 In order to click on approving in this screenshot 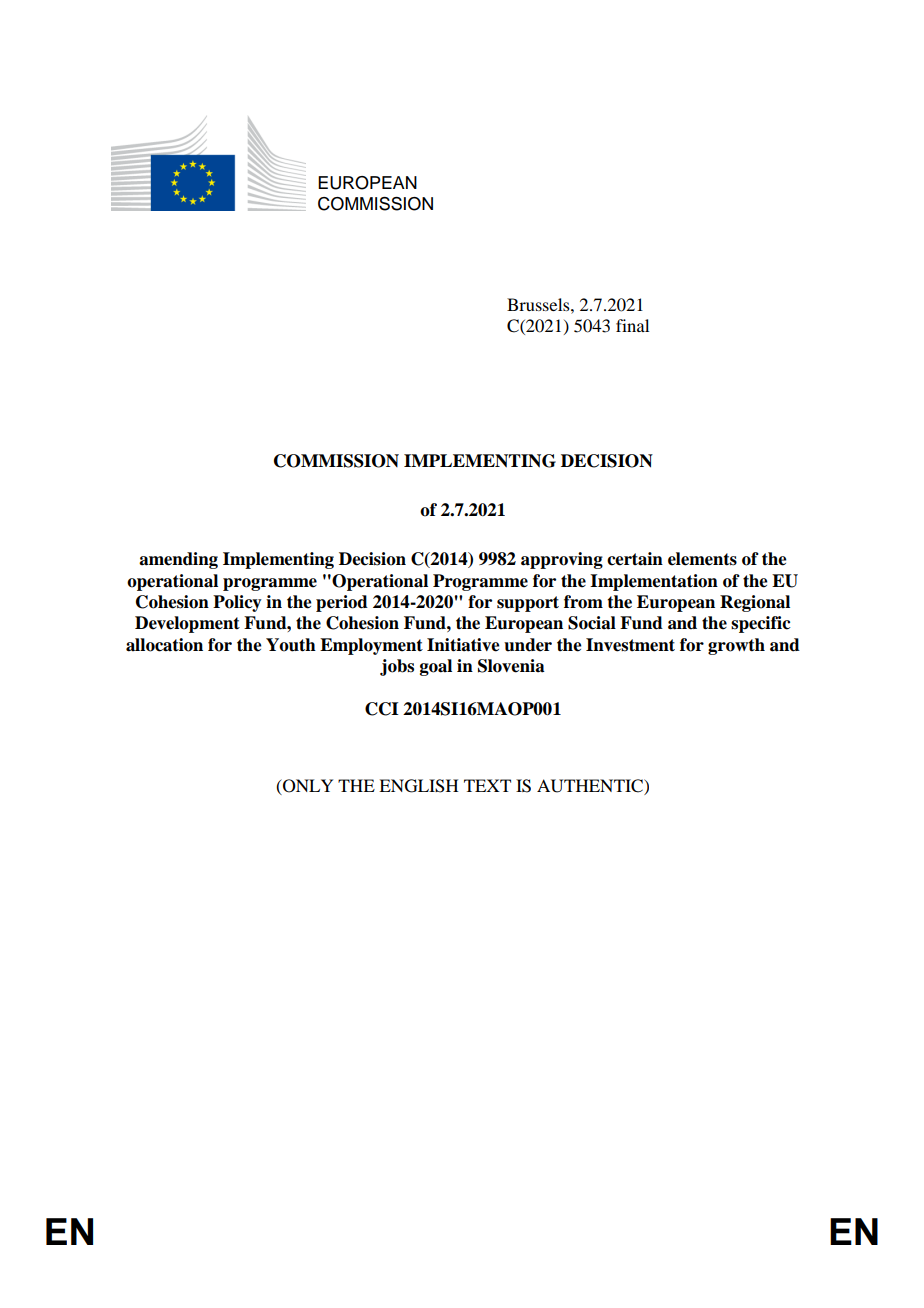, I will do `click(562, 560)`.
